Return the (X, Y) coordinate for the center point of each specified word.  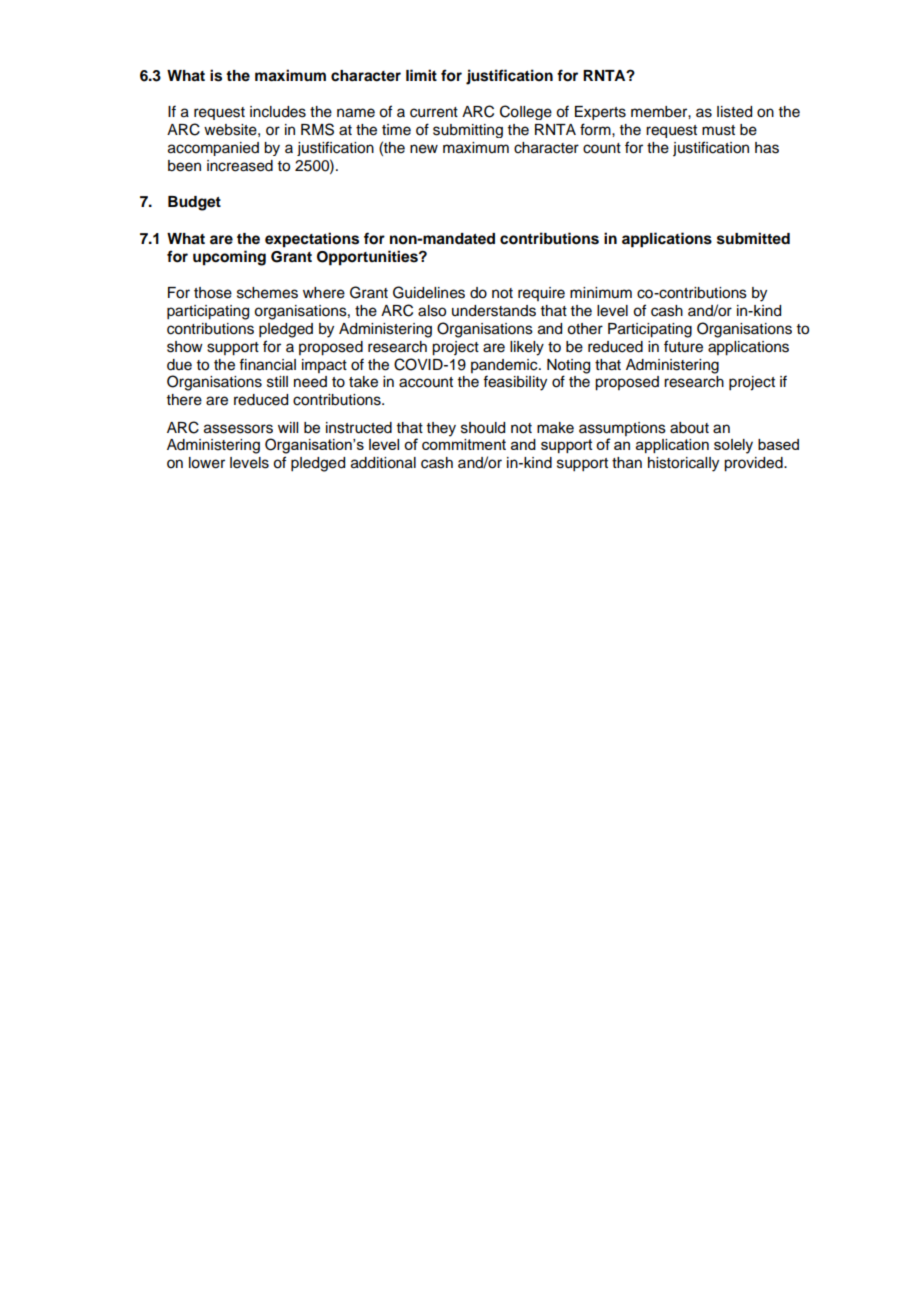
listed (734, 112)
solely (733, 446)
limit (421, 75)
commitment (464, 444)
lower (207, 463)
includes (278, 112)
